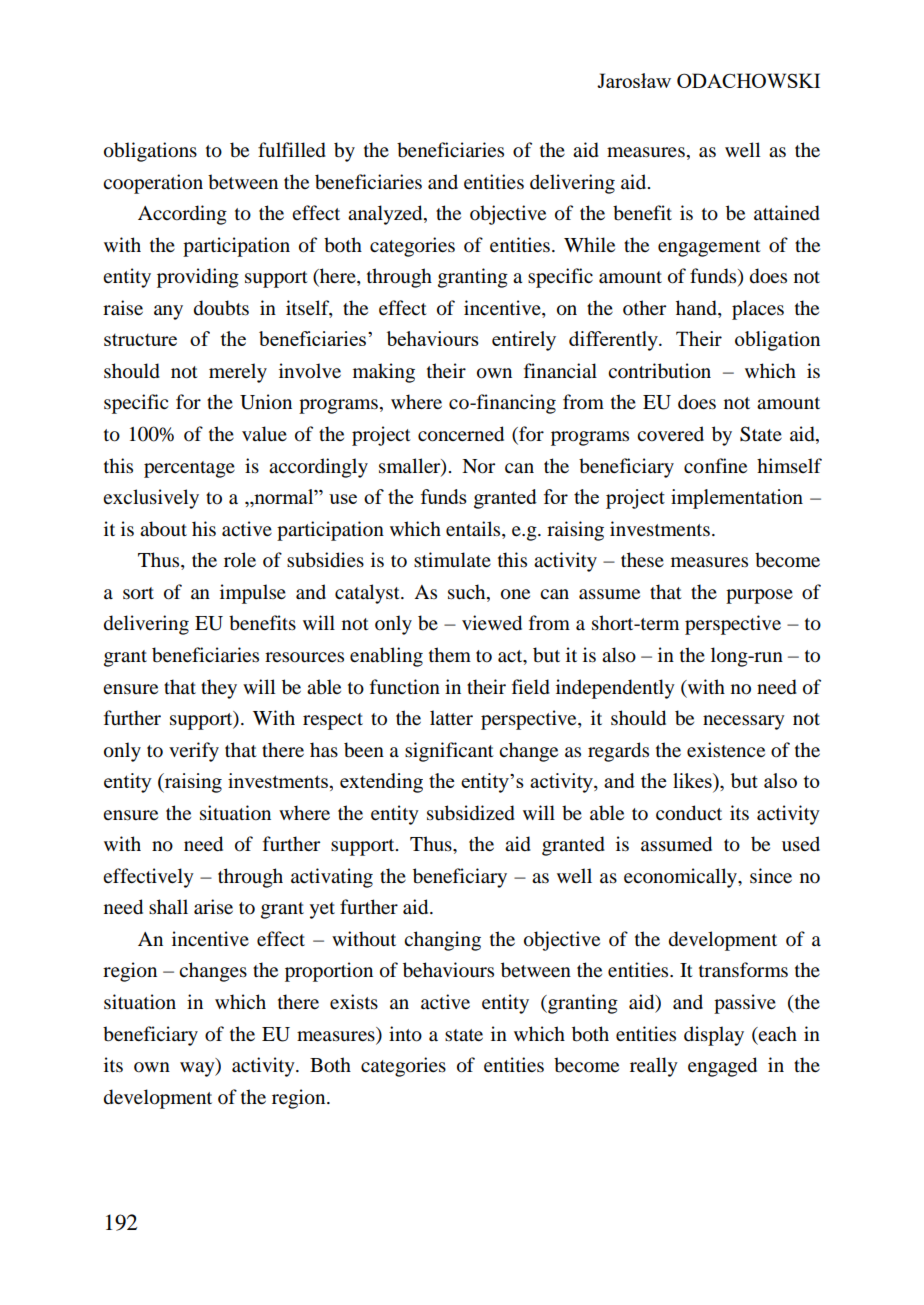  Describe the element at coordinates (153, 184) in the image. I see `cooperation` at that location.
